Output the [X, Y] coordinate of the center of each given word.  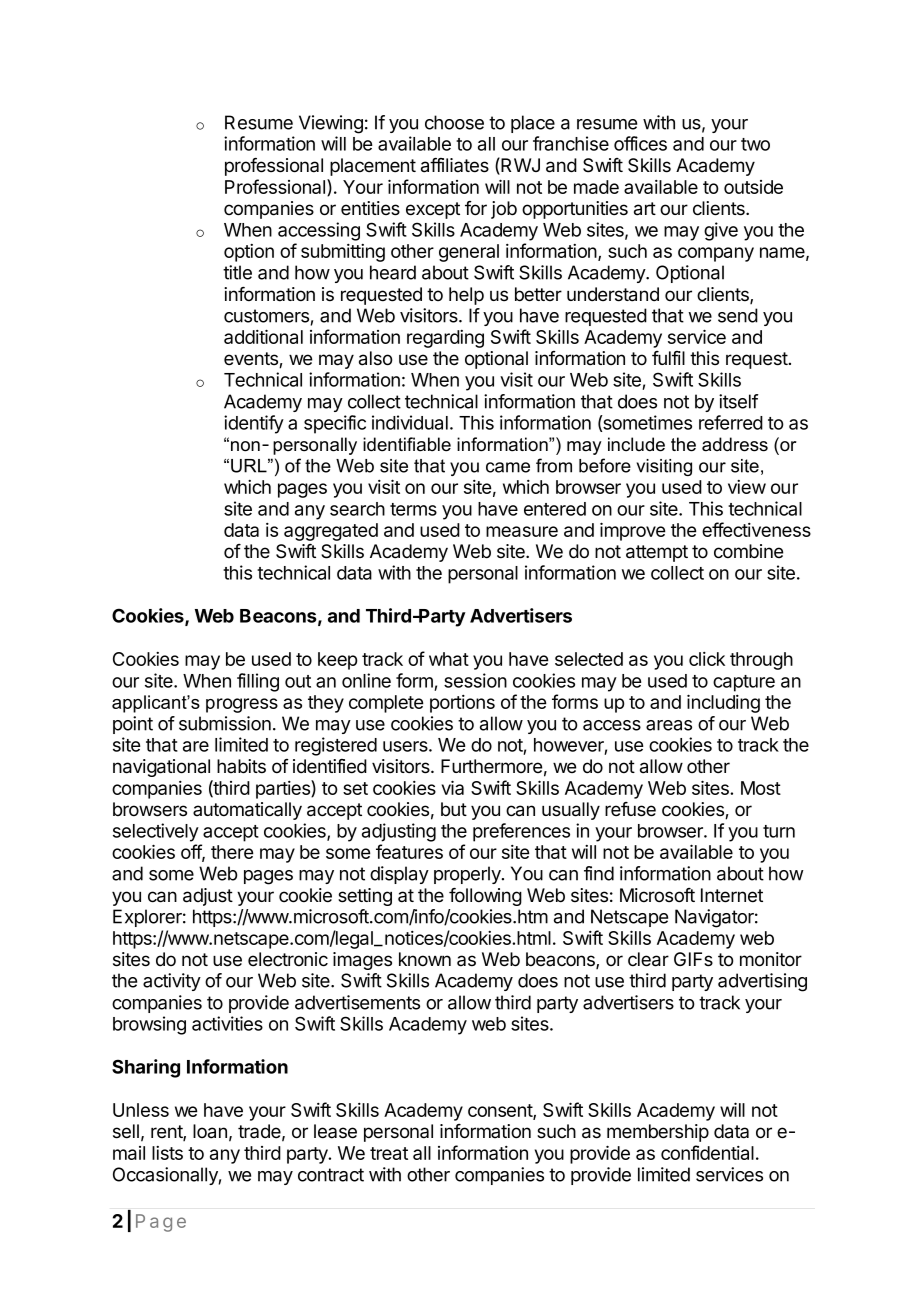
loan [210, 1131]
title [237, 272]
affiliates [455, 165]
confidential [707, 1152]
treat [389, 1153]
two [755, 144]
